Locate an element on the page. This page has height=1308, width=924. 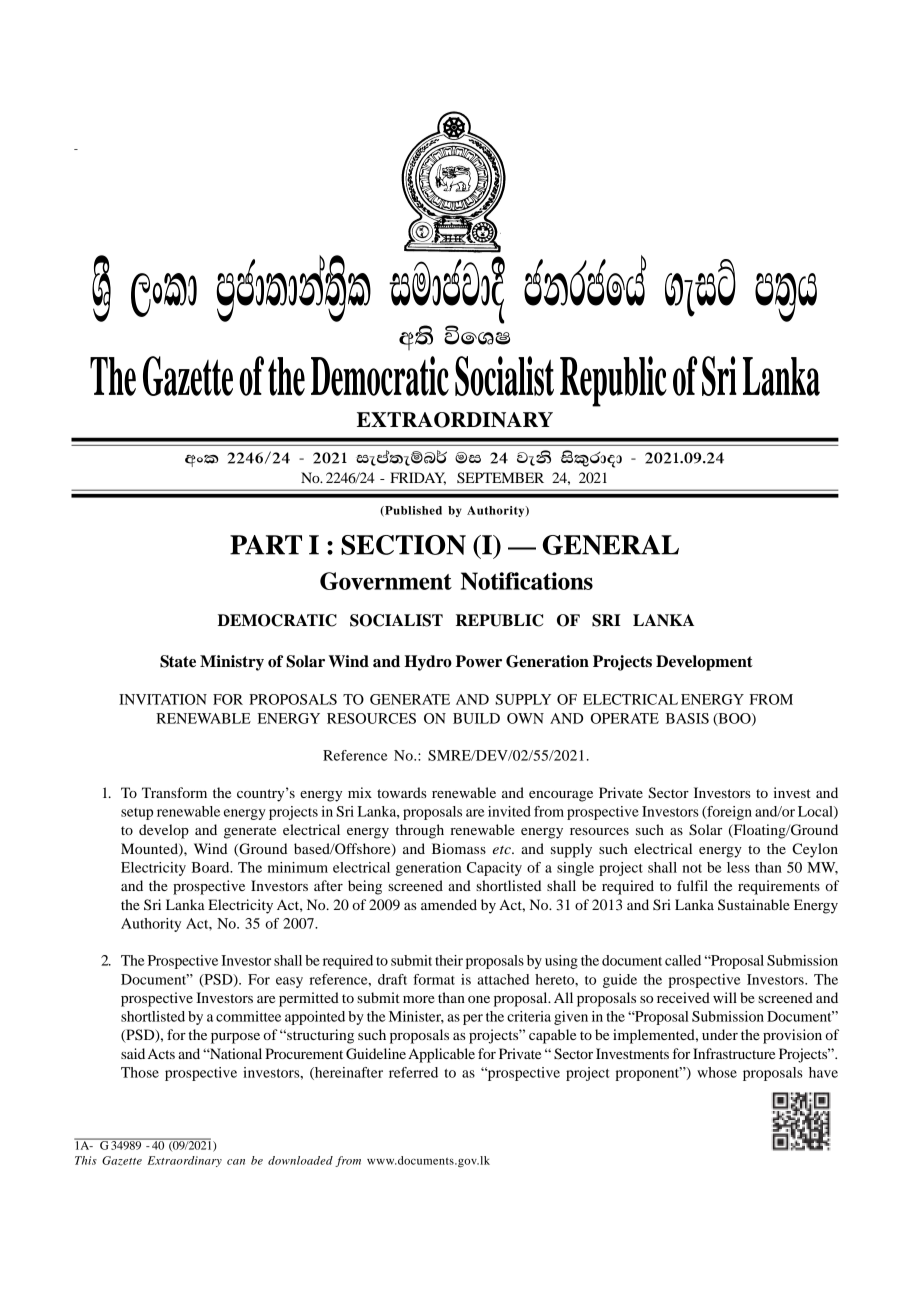
referred is located at coordinates (413, 1072).
